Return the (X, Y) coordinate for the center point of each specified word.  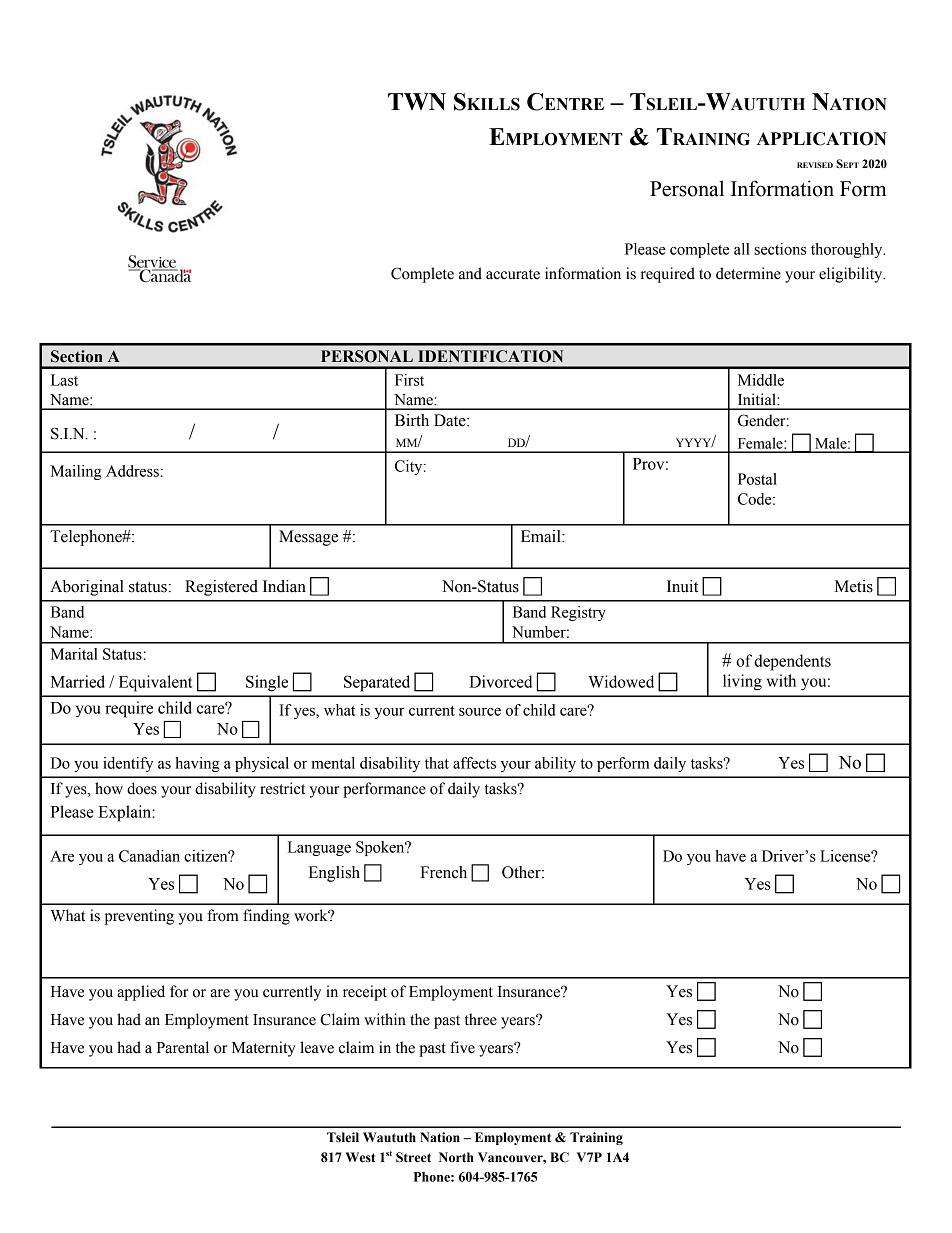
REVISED (815, 165)
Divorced (500, 681)
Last (64, 380)
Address (132, 471)
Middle (761, 380)
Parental (183, 1047)
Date (451, 420)
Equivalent (156, 683)
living (742, 682)
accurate (513, 274)
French (443, 872)
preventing (139, 917)
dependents (792, 662)
